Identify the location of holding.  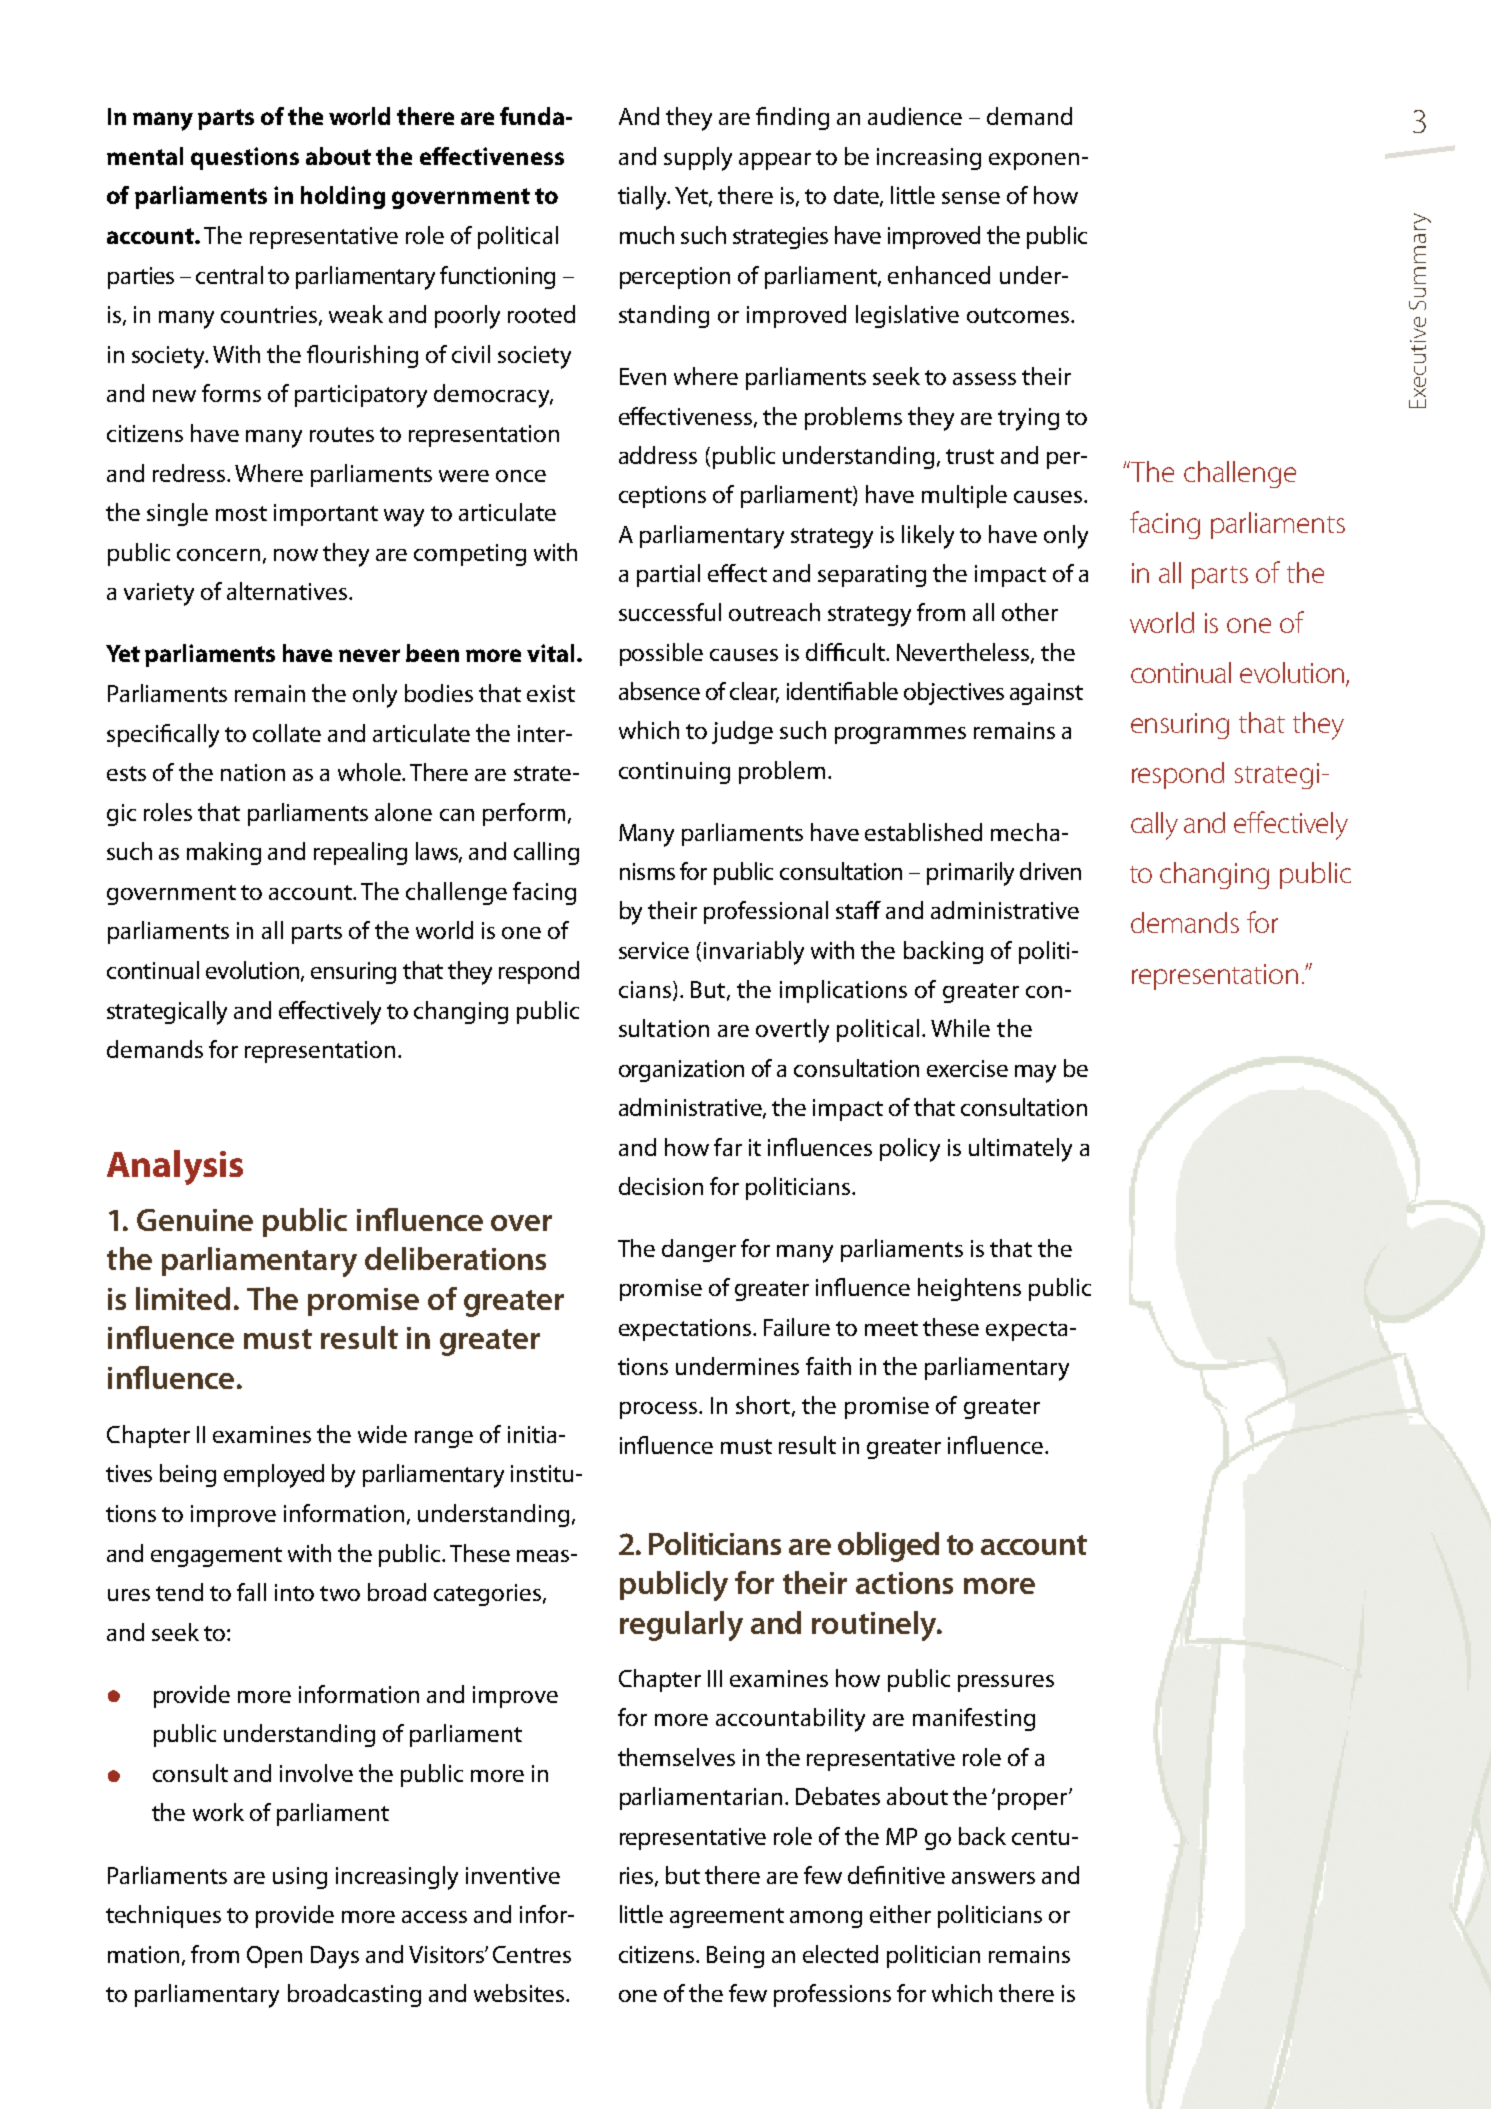
(343, 197).
